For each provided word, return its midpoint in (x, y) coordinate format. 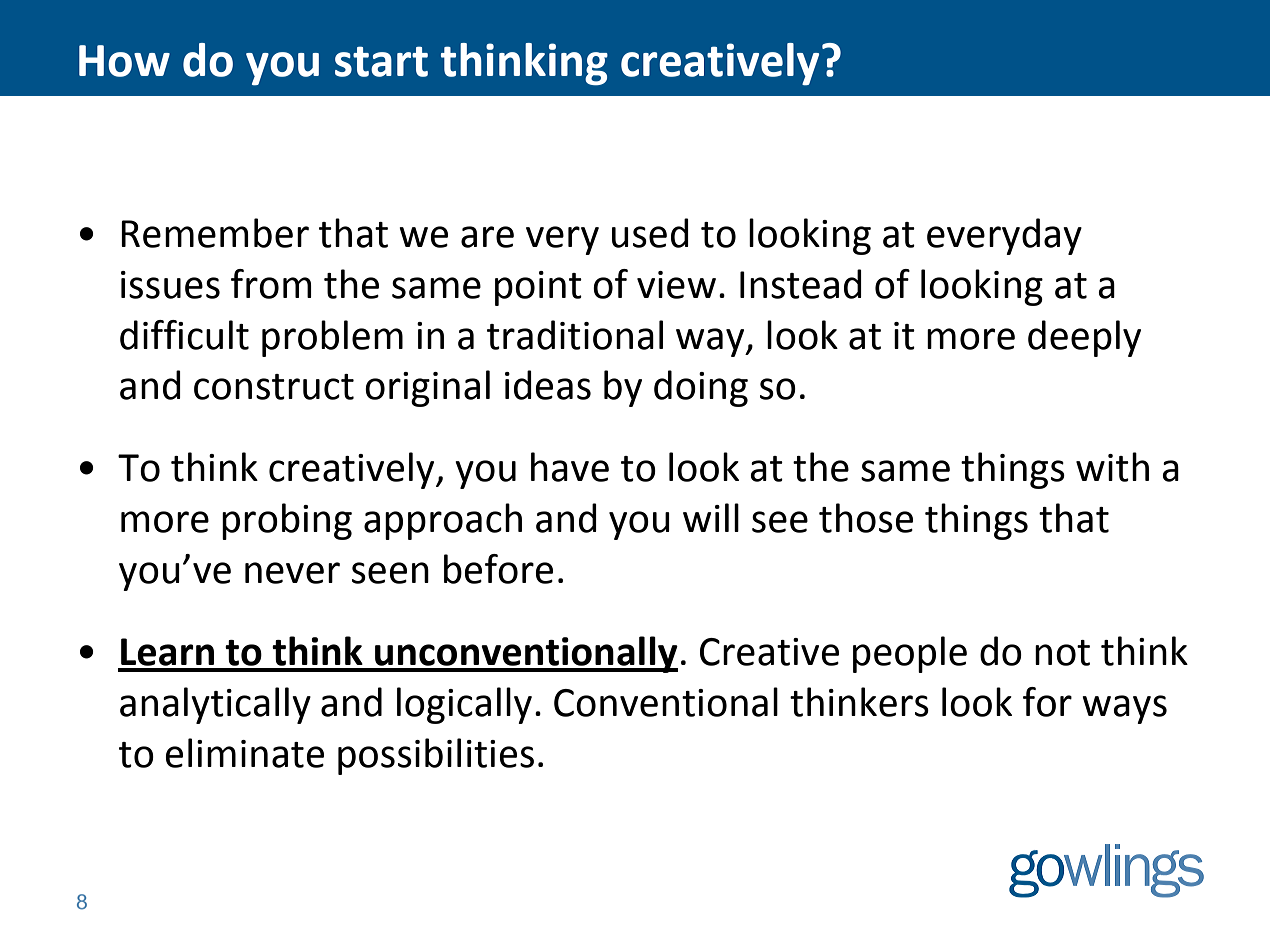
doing (701, 388)
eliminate (244, 753)
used (650, 233)
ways (1124, 709)
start (381, 61)
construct (274, 387)
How (124, 61)
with (1112, 467)
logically (464, 705)
